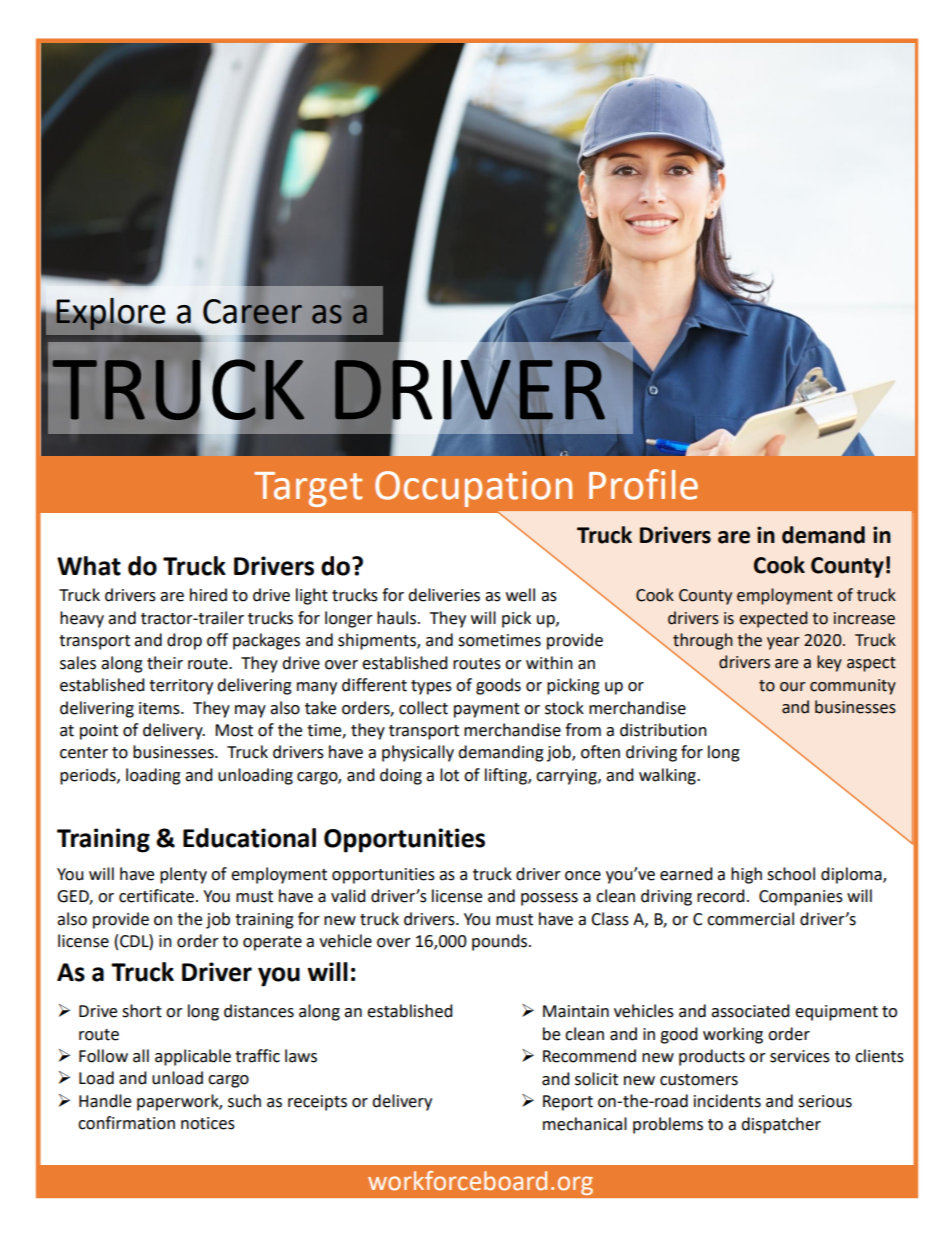 This screenshot has width=952, height=1233. Describe the element at coordinates (158, 896) in the screenshot. I see `certificate` at that location.
